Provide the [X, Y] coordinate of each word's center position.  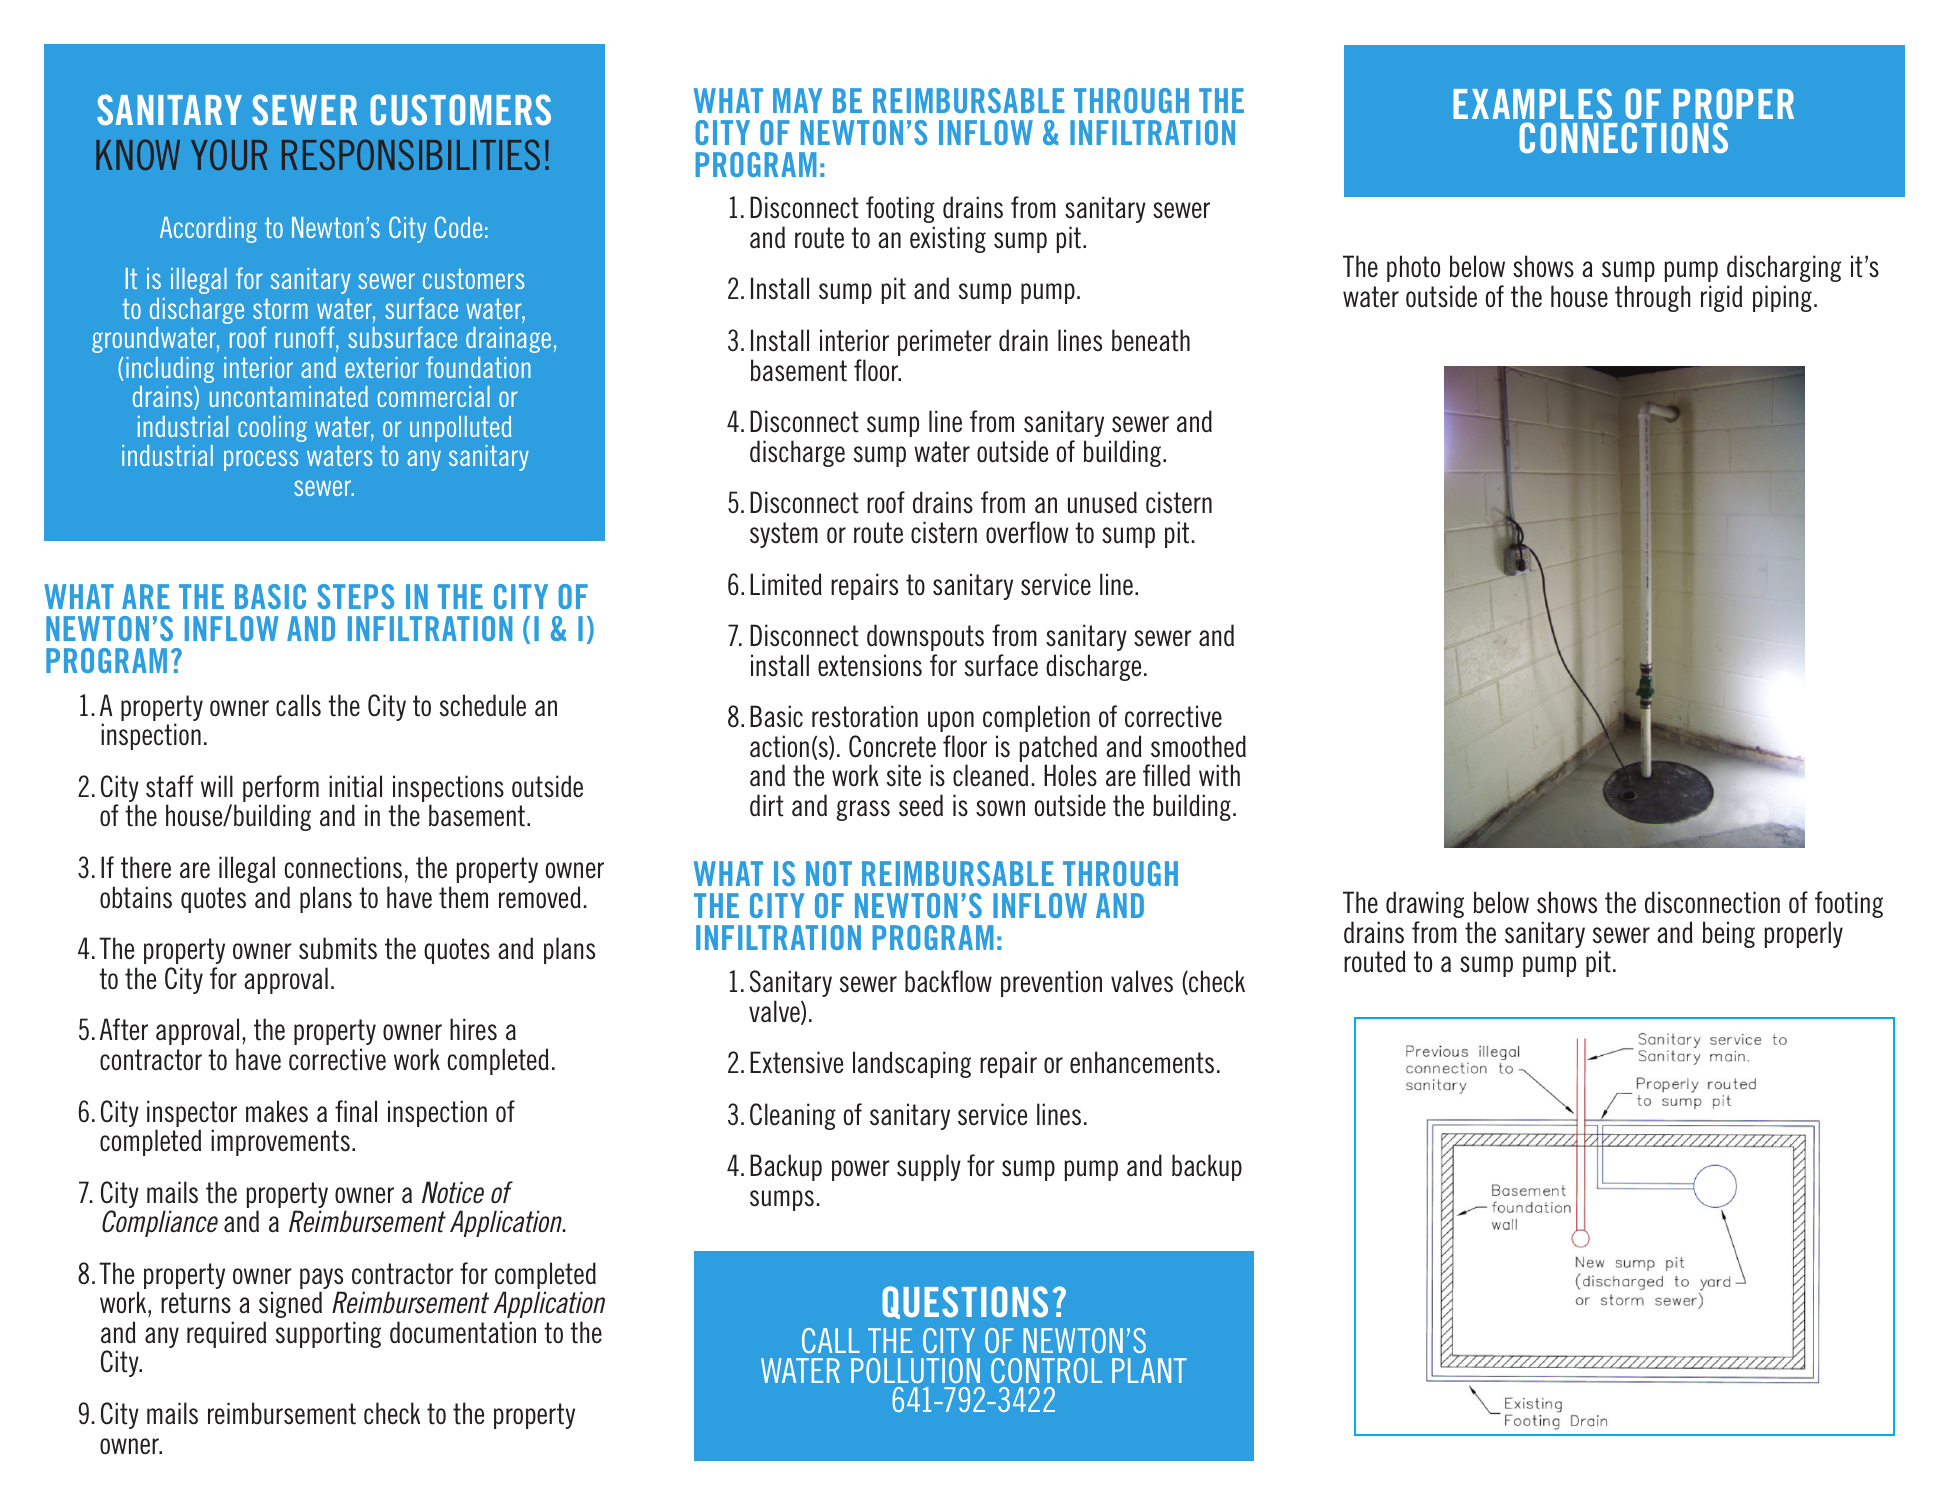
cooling [272, 429]
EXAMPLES [1532, 103]
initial [355, 786]
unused [1102, 502]
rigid [1721, 298]
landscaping [912, 1064]
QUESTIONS [965, 1302]
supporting [328, 1334]
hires [473, 1029]
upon [951, 721]
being [1729, 934]
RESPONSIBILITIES [411, 154]
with [1219, 775]
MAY [798, 100]
